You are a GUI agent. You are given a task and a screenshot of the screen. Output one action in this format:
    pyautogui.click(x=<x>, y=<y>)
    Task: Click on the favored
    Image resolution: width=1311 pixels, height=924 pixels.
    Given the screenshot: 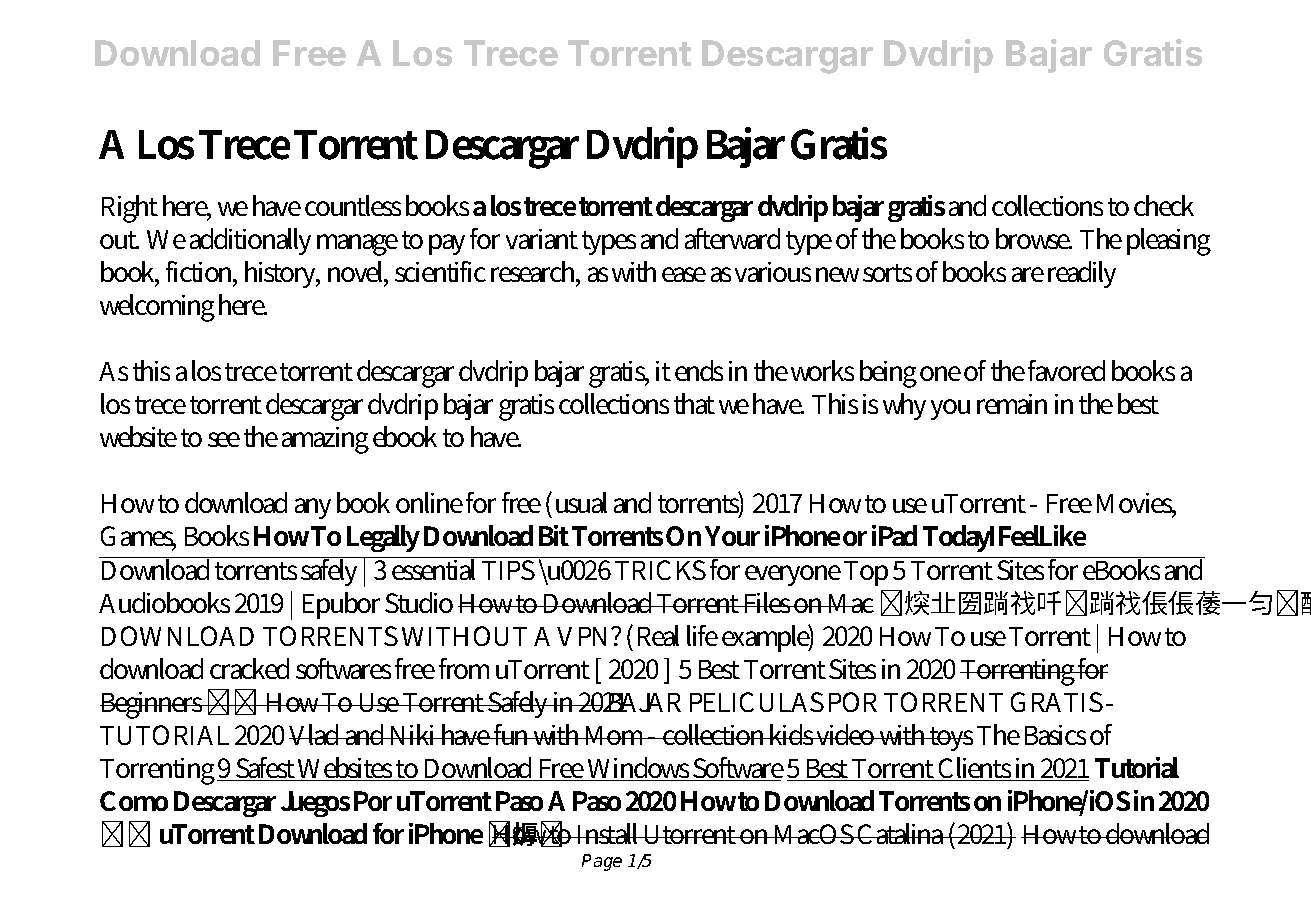 What is the action you would take?
    pyautogui.click(x=1066, y=370)
